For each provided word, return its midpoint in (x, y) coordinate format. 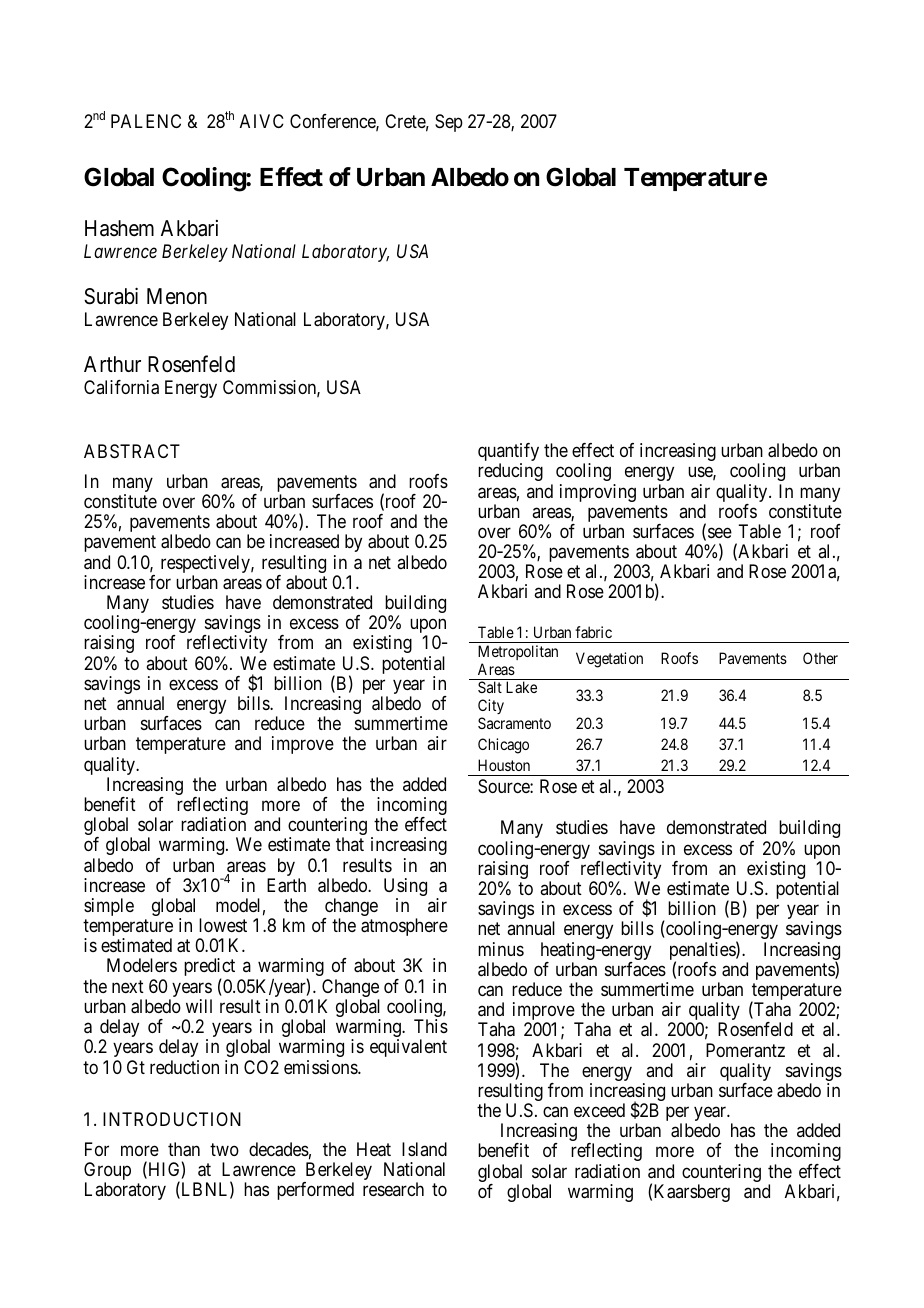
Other (820, 658)
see (720, 532)
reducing (510, 472)
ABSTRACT (132, 451)
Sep (449, 123)
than (184, 1149)
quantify (508, 453)
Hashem (119, 228)
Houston (504, 765)
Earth (286, 885)
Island (424, 1149)
